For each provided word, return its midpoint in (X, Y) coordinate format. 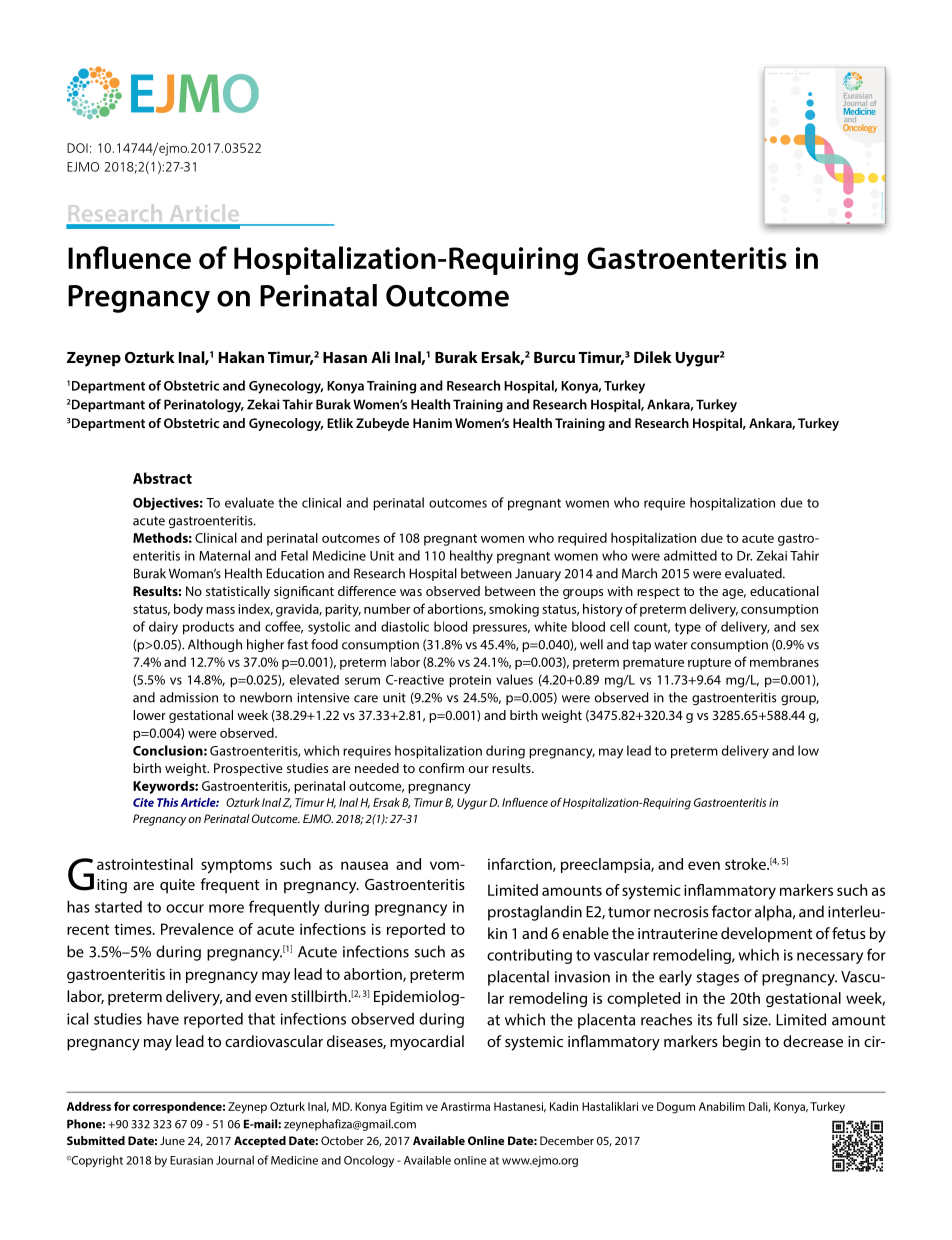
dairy (163, 628)
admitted (690, 555)
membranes (784, 662)
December (567, 1140)
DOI (77, 148)
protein (470, 681)
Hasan (345, 357)
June (172, 1140)
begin (742, 1043)
